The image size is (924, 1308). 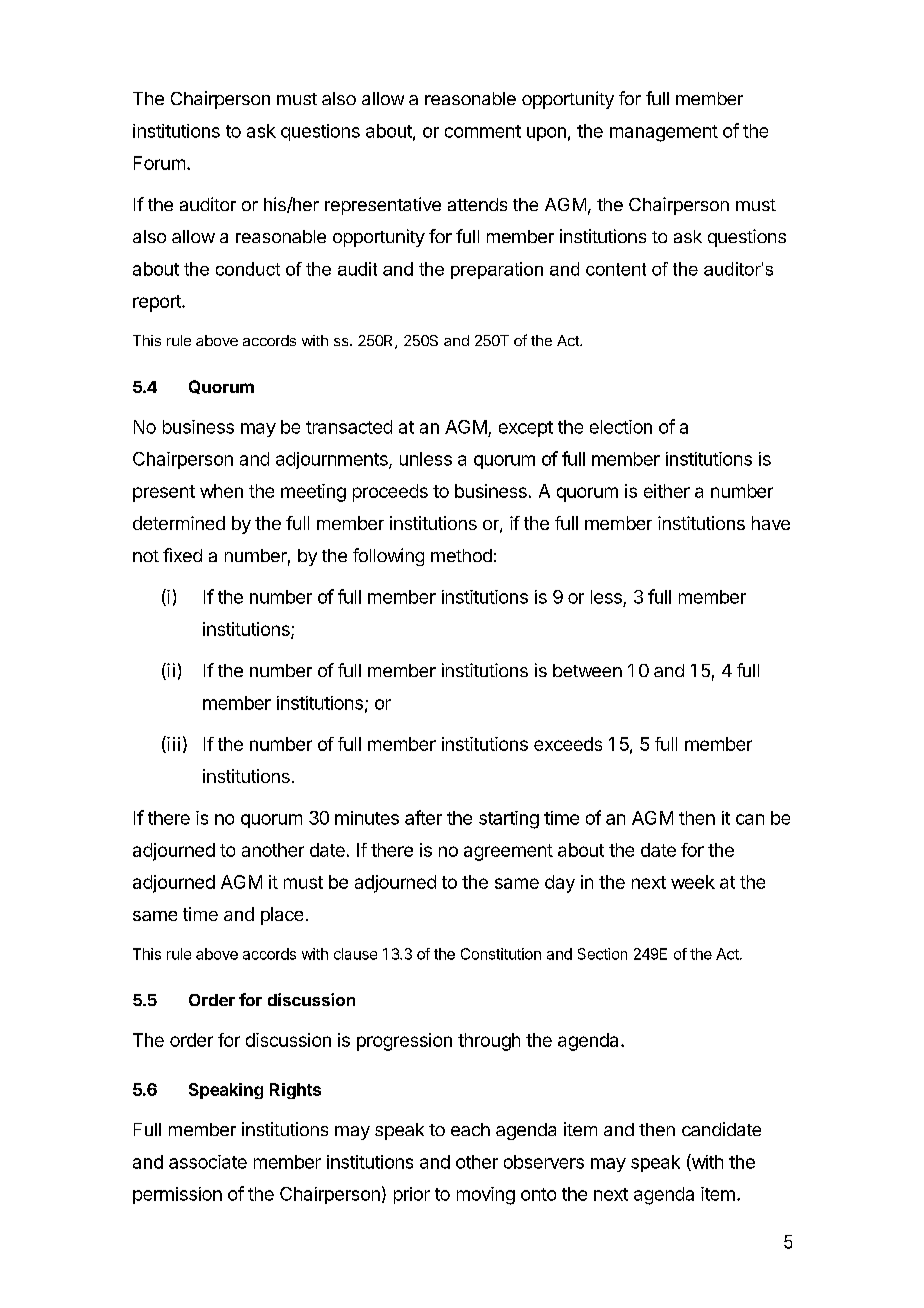 What do you see at coordinates (461, 555) in the screenshot?
I see `method` at bounding box center [461, 555].
